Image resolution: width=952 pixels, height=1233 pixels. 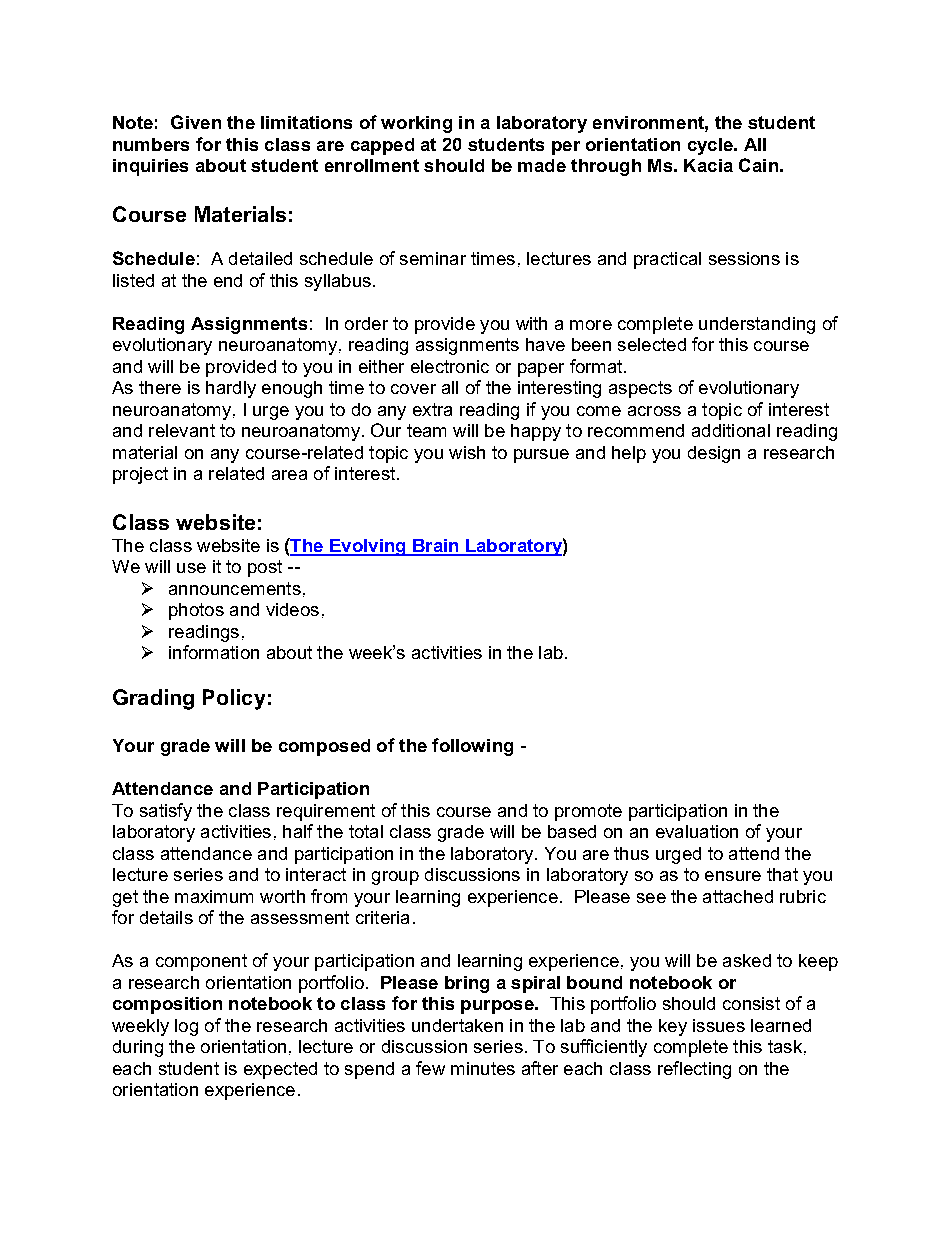 I want to click on cycle, so click(x=711, y=146).
